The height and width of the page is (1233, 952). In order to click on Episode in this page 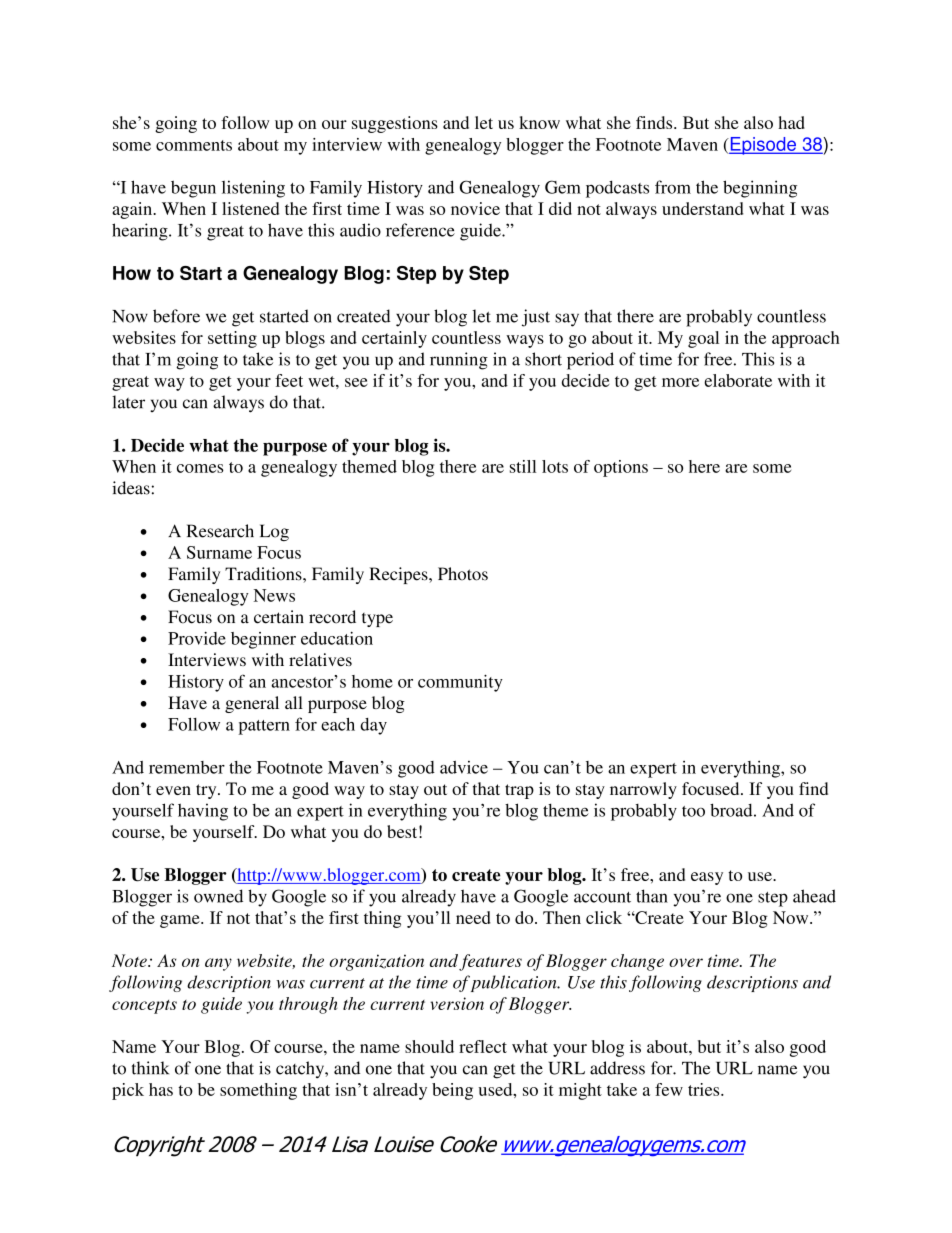, I will do `click(763, 146)`.
